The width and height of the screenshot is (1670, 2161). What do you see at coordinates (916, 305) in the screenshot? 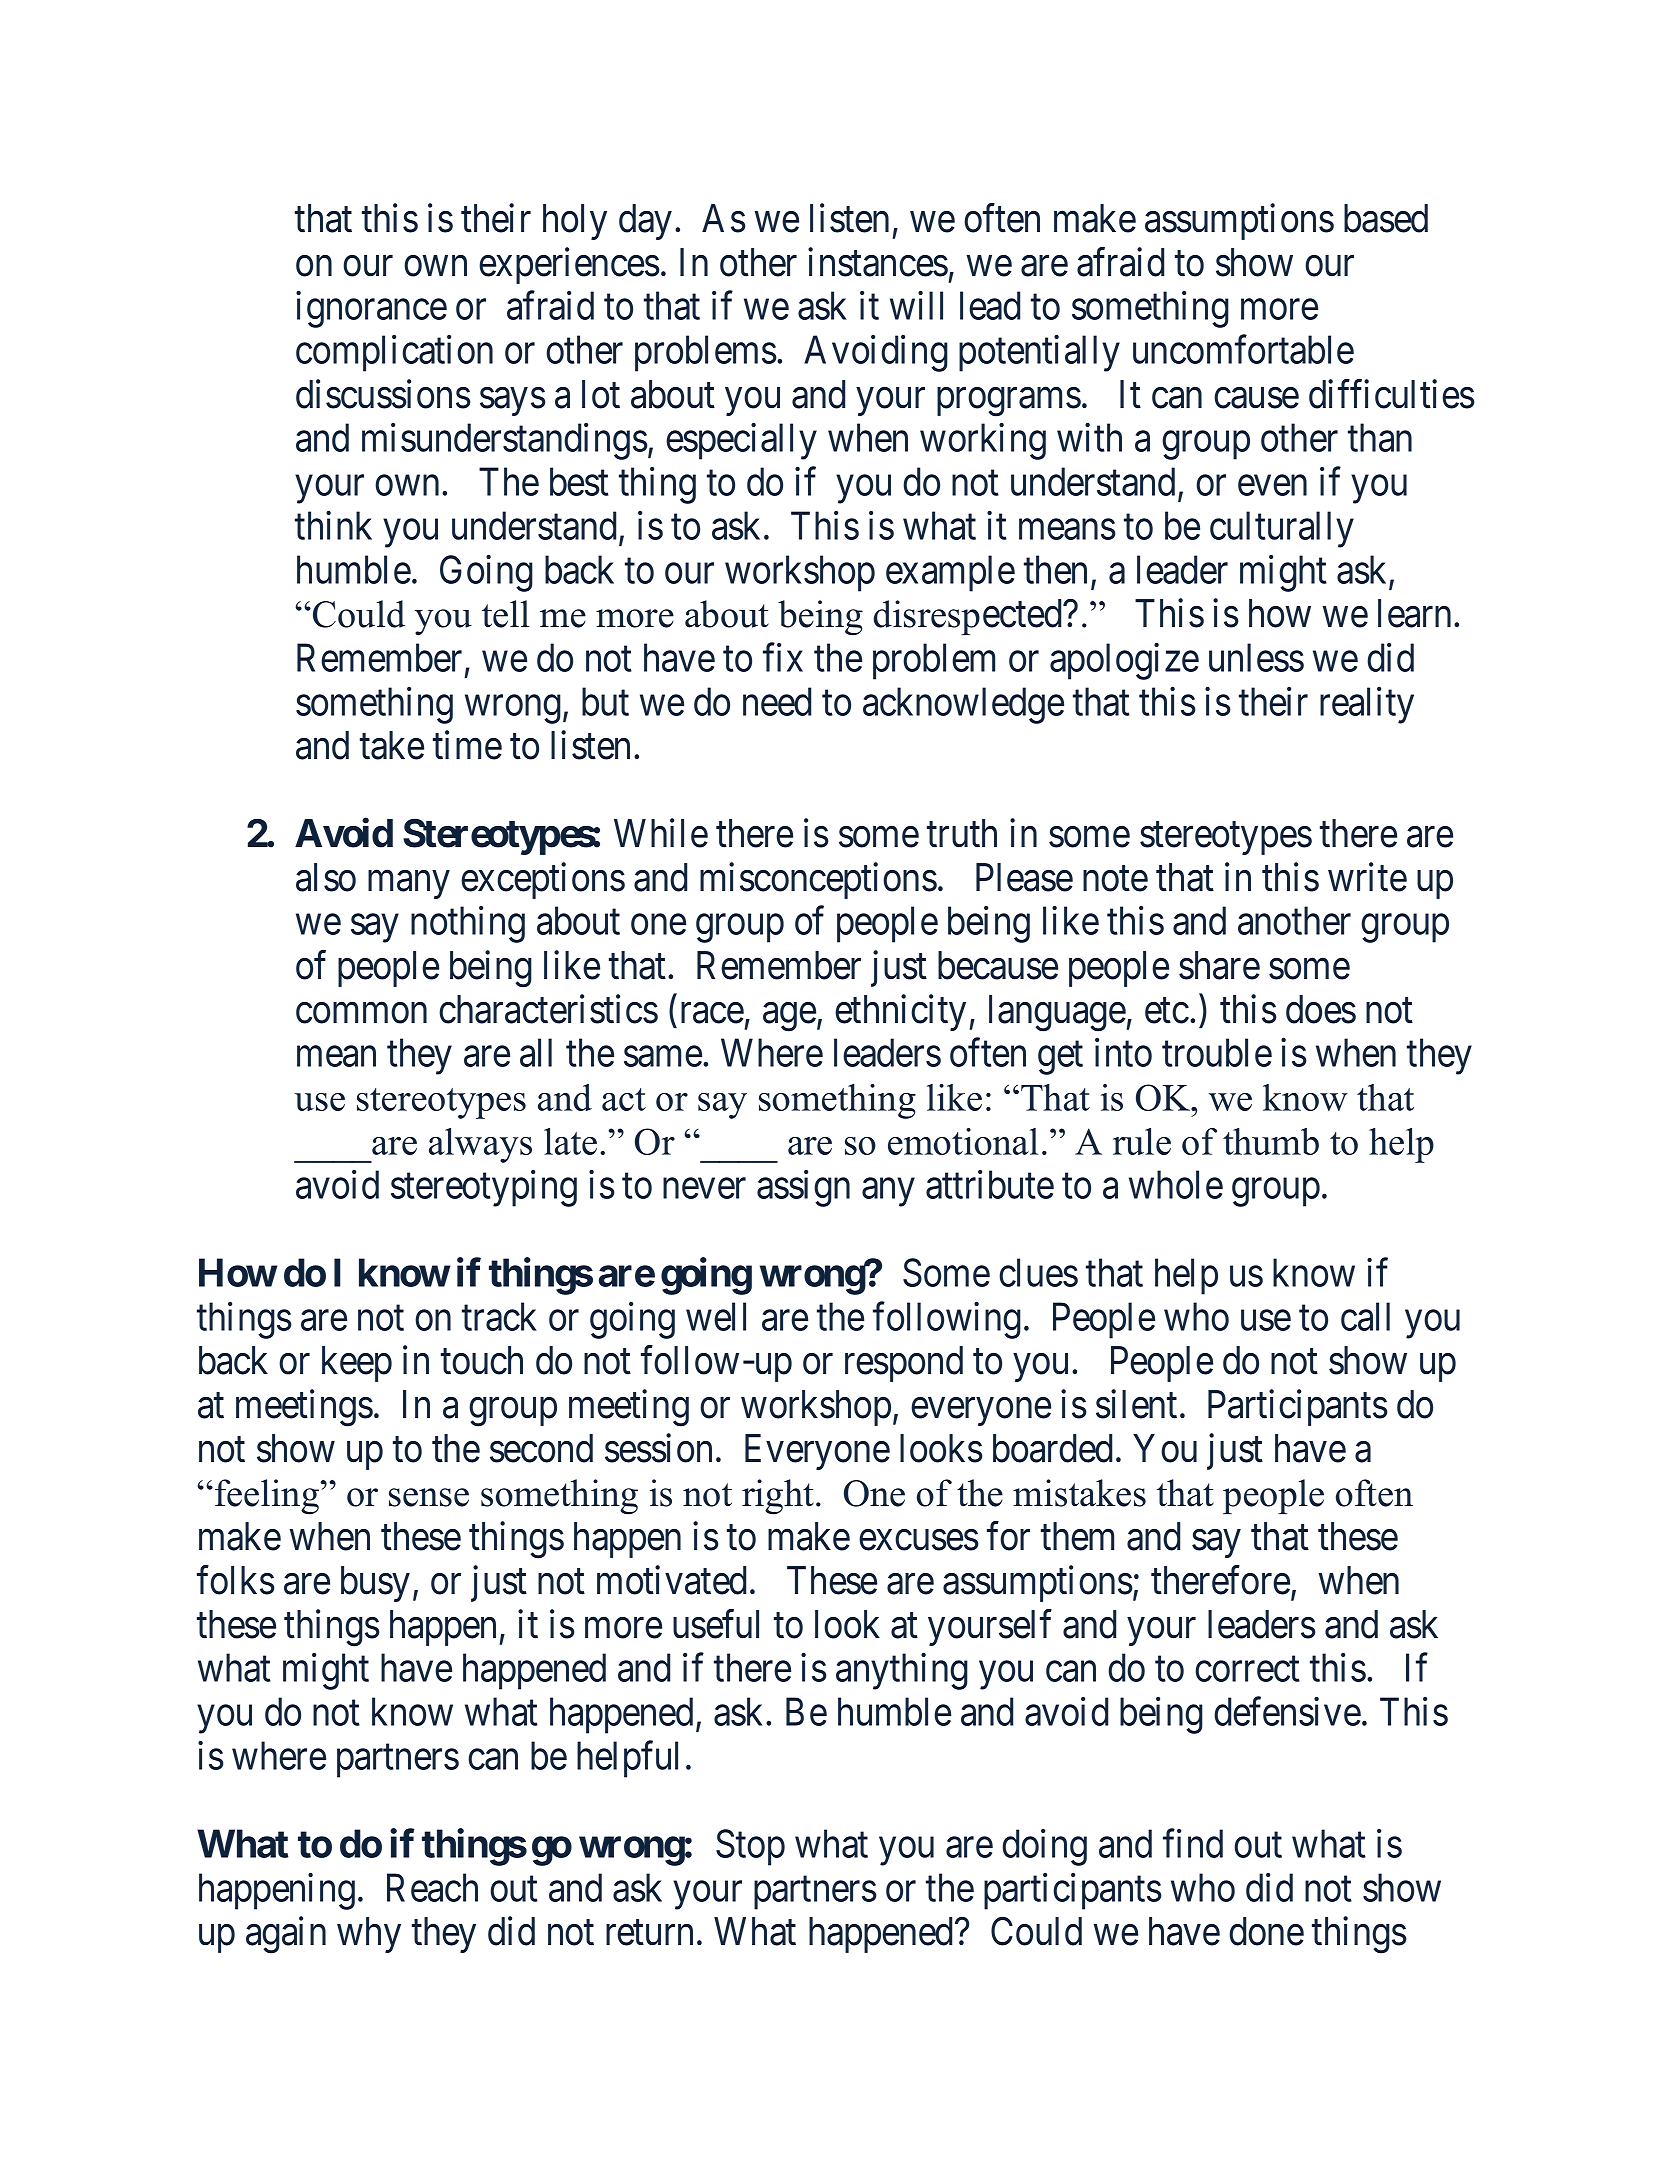
I see `will` at bounding box center [916, 305].
